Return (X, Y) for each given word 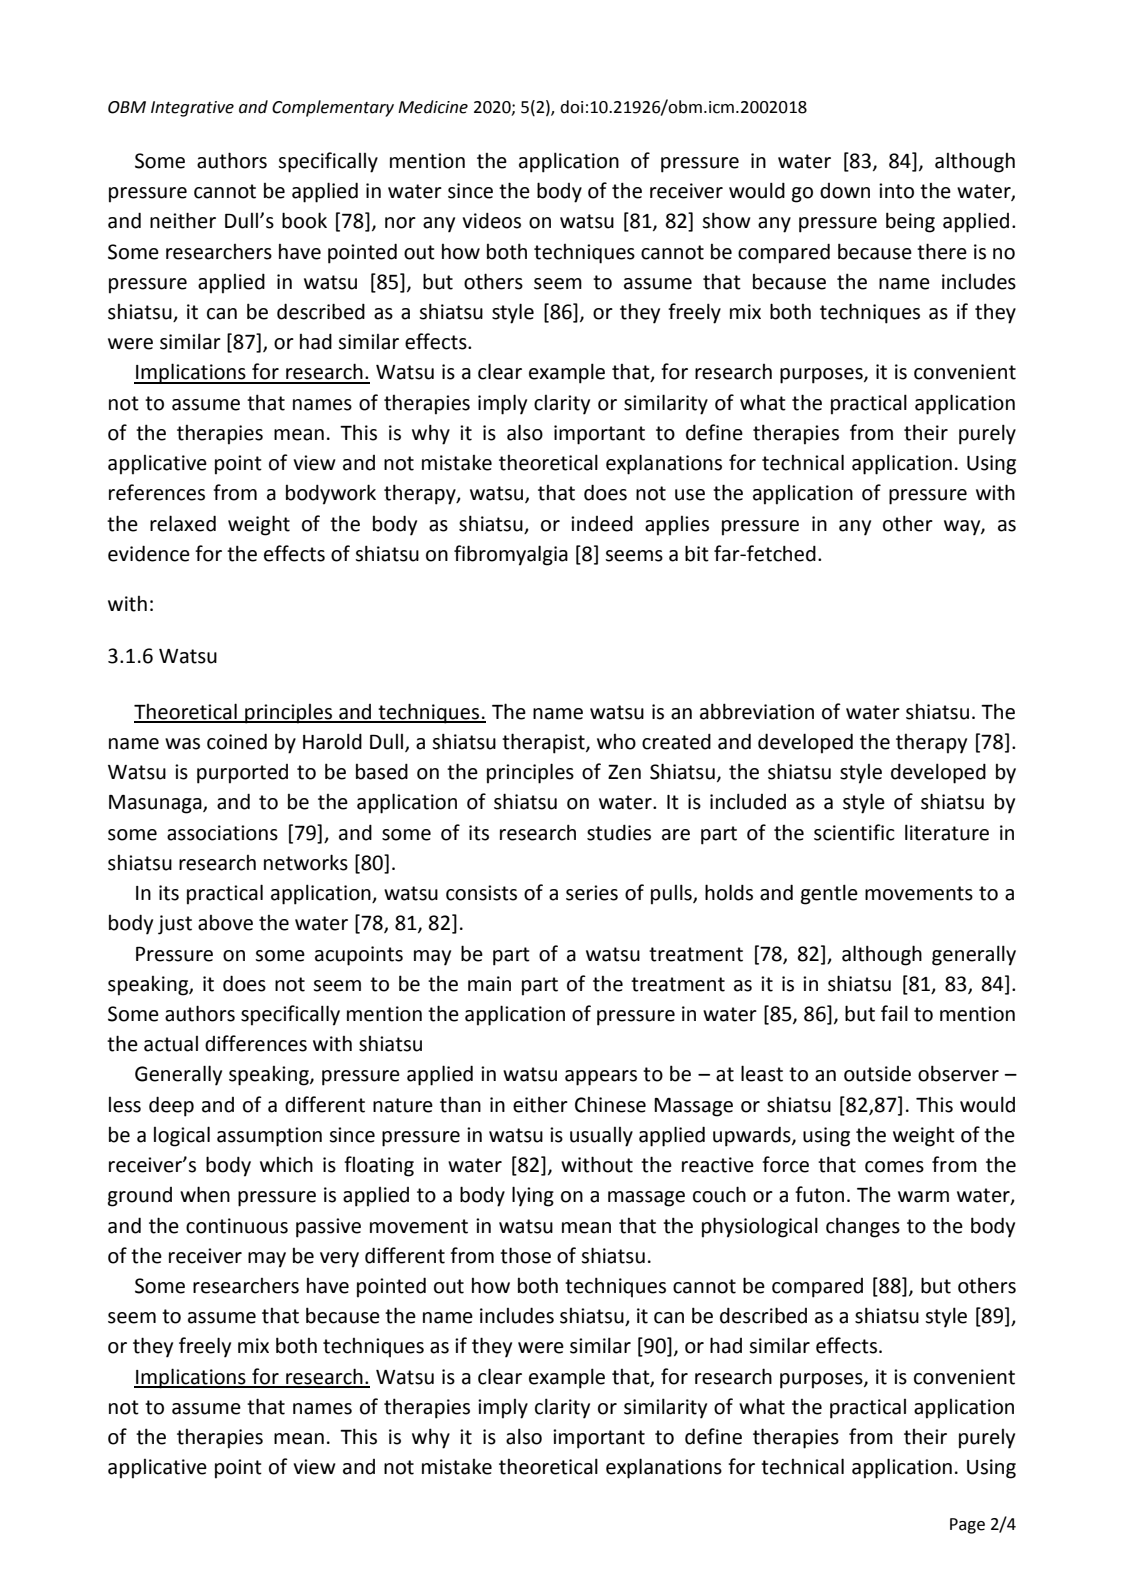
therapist (544, 743)
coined (237, 741)
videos (491, 220)
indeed (602, 523)
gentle (829, 894)
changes (863, 1227)
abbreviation (757, 711)
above (225, 923)
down (845, 191)
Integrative (192, 109)
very (339, 1260)
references (157, 492)
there (942, 251)
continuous (237, 1226)
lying (533, 1196)
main (489, 984)
